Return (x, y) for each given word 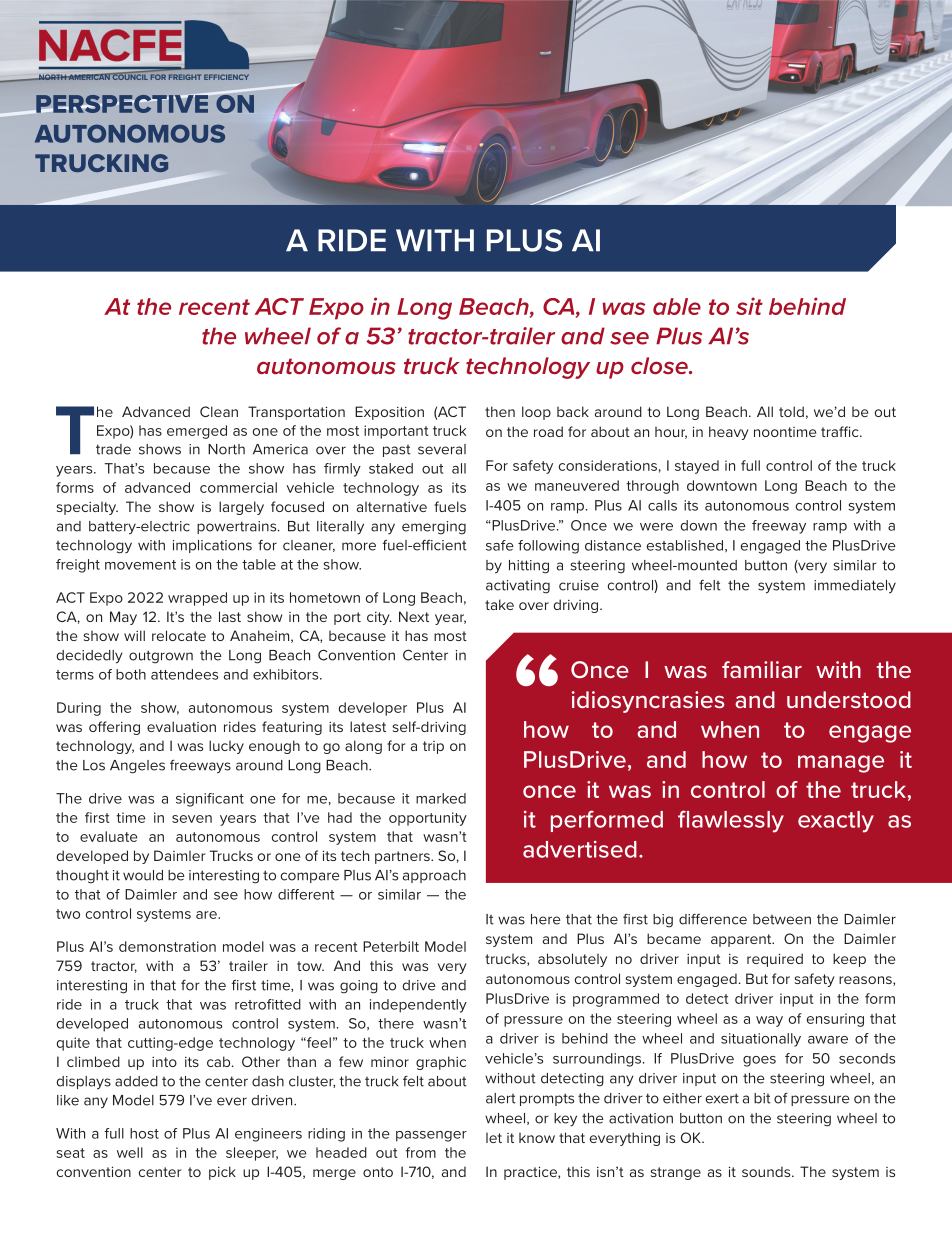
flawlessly (731, 821)
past (397, 451)
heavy (729, 433)
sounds (767, 1171)
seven (192, 819)
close (660, 365)
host (144, 1133)
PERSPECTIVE (122, 103)
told (791, 411)
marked (441, 798)
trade (113, 449)
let (494, 1138)
